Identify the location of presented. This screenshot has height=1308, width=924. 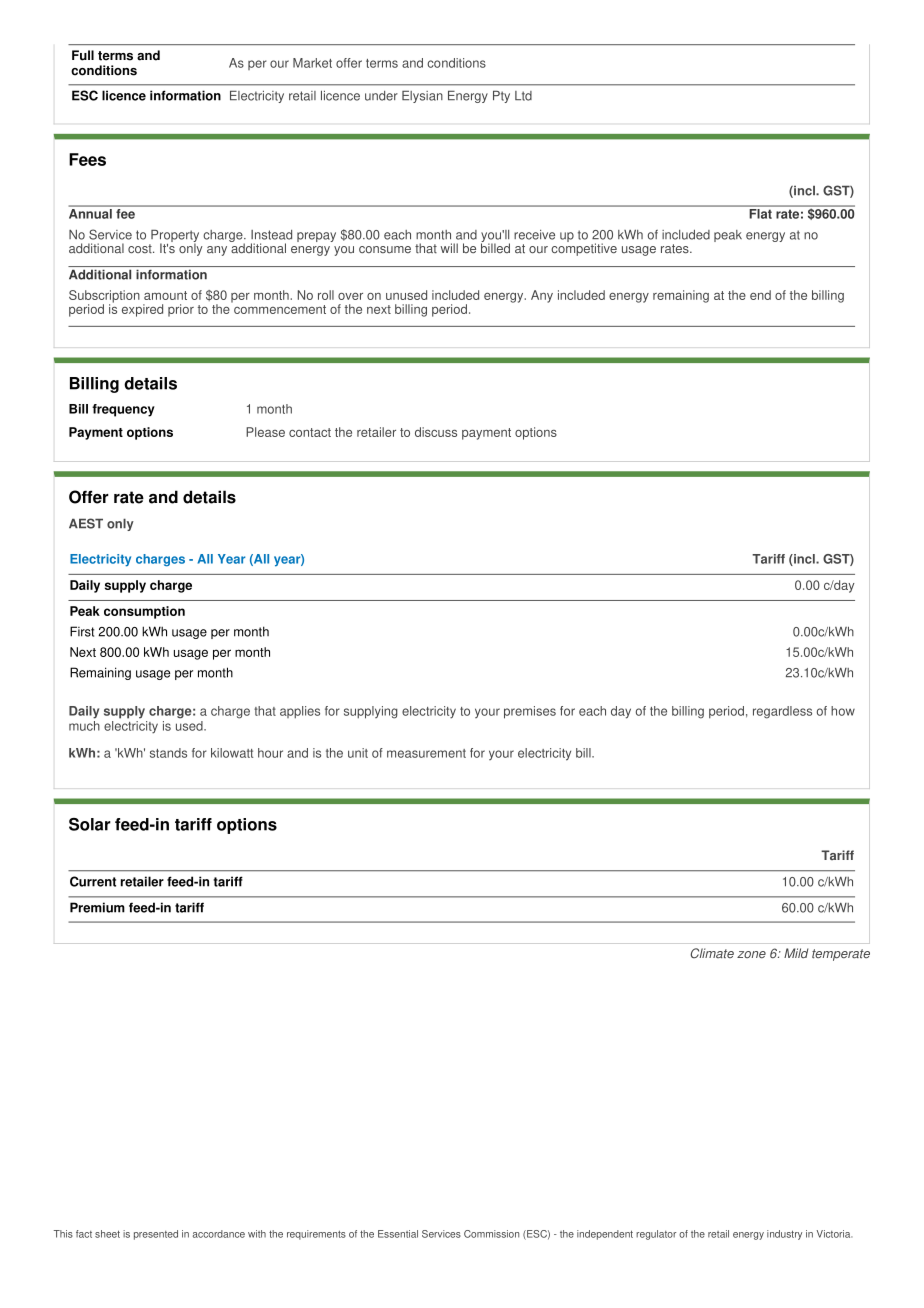
(156, 1235).
